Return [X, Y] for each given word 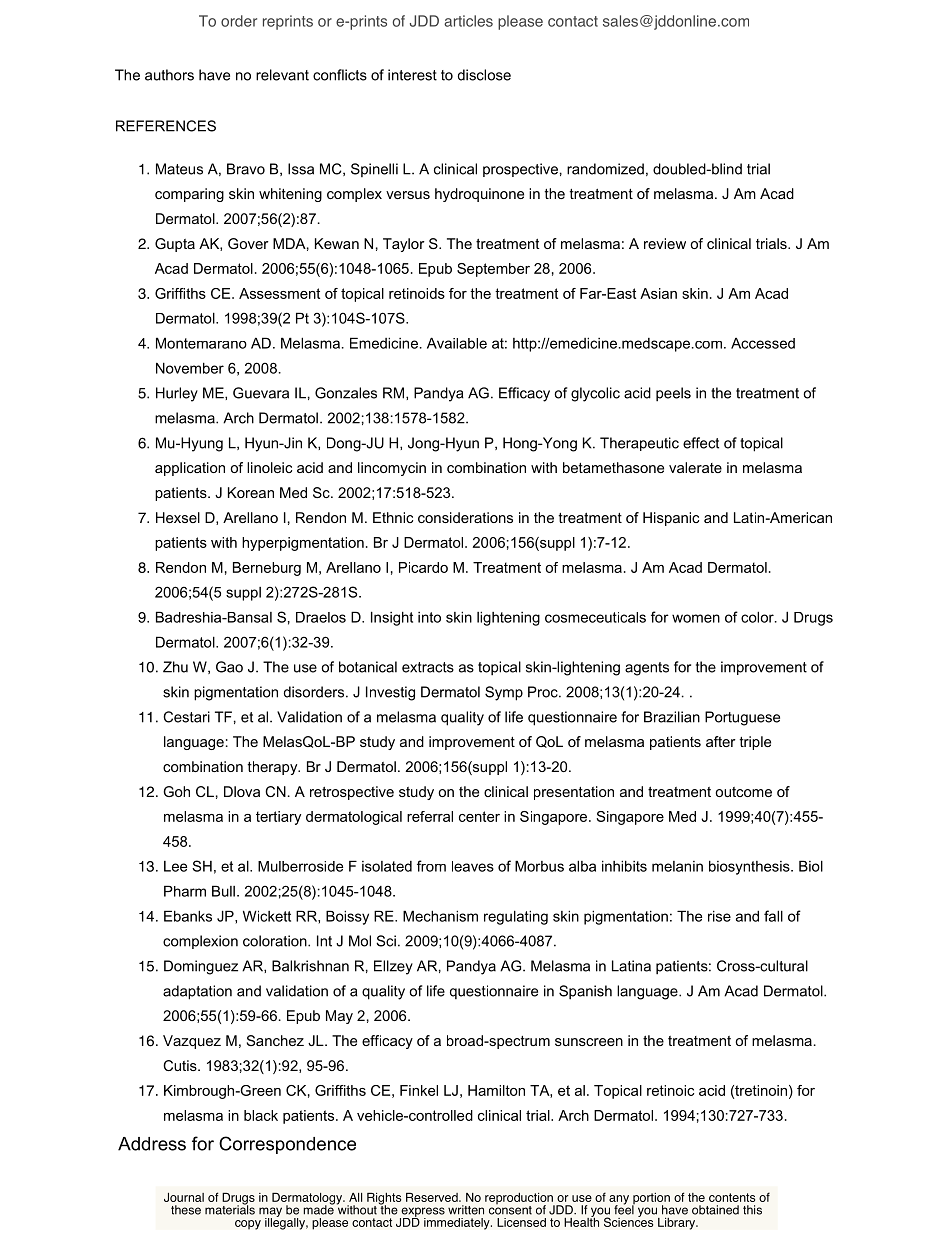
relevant [282, 75]
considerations [465, 517]
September [493, 270]
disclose [484, 75]
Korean [251, 492]
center [479, 816]
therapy [274, 768]
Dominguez [201, 967]
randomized [605, 169]
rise [719, 916]
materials [230, 1209]
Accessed [763, 343]
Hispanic [671, 519]
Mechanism [440, 916]
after [721, 741]
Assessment [279, 293]
